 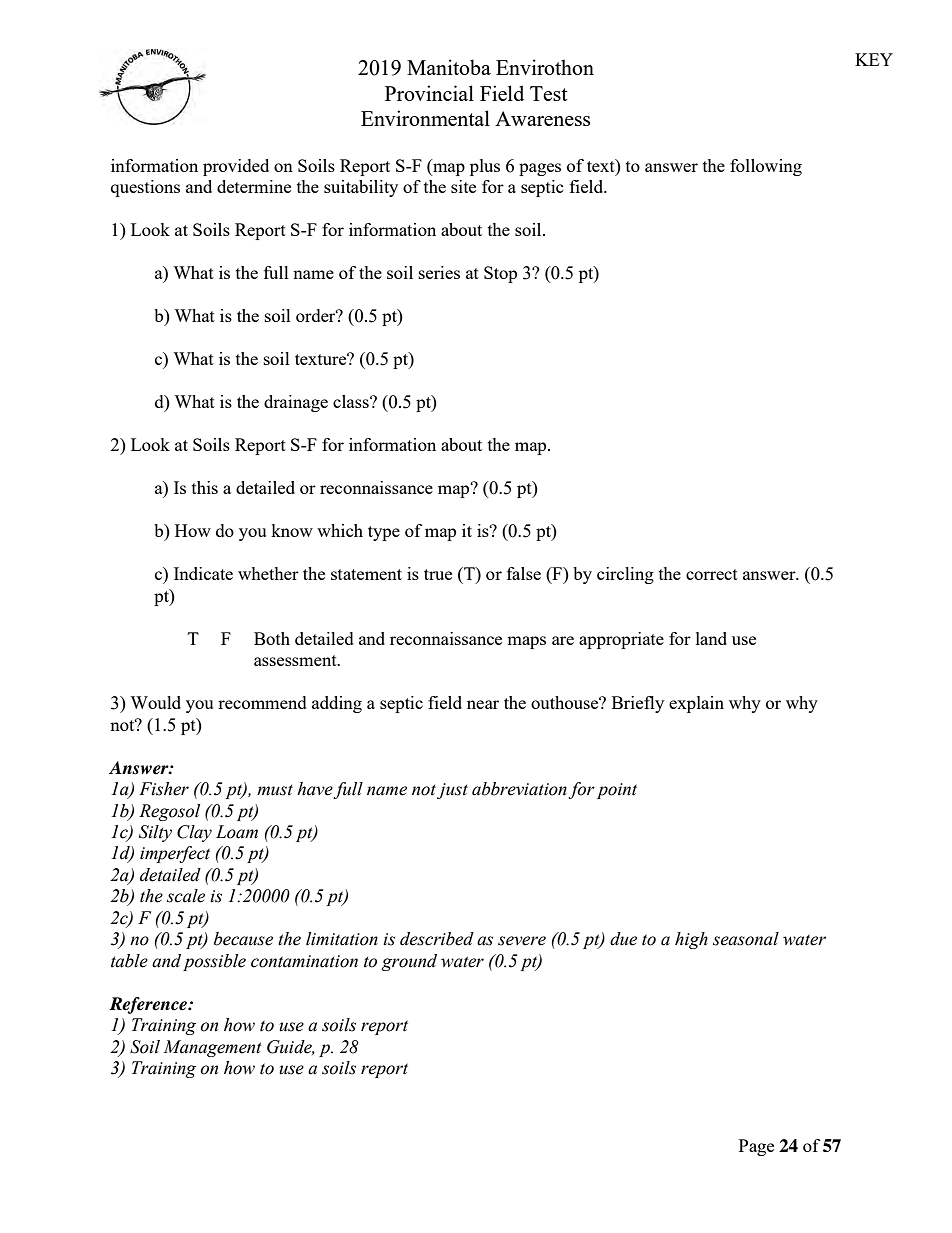 What do you see at coordinates (522, 941) in the page?
I see `severe` at bounding box center [522, 941].
